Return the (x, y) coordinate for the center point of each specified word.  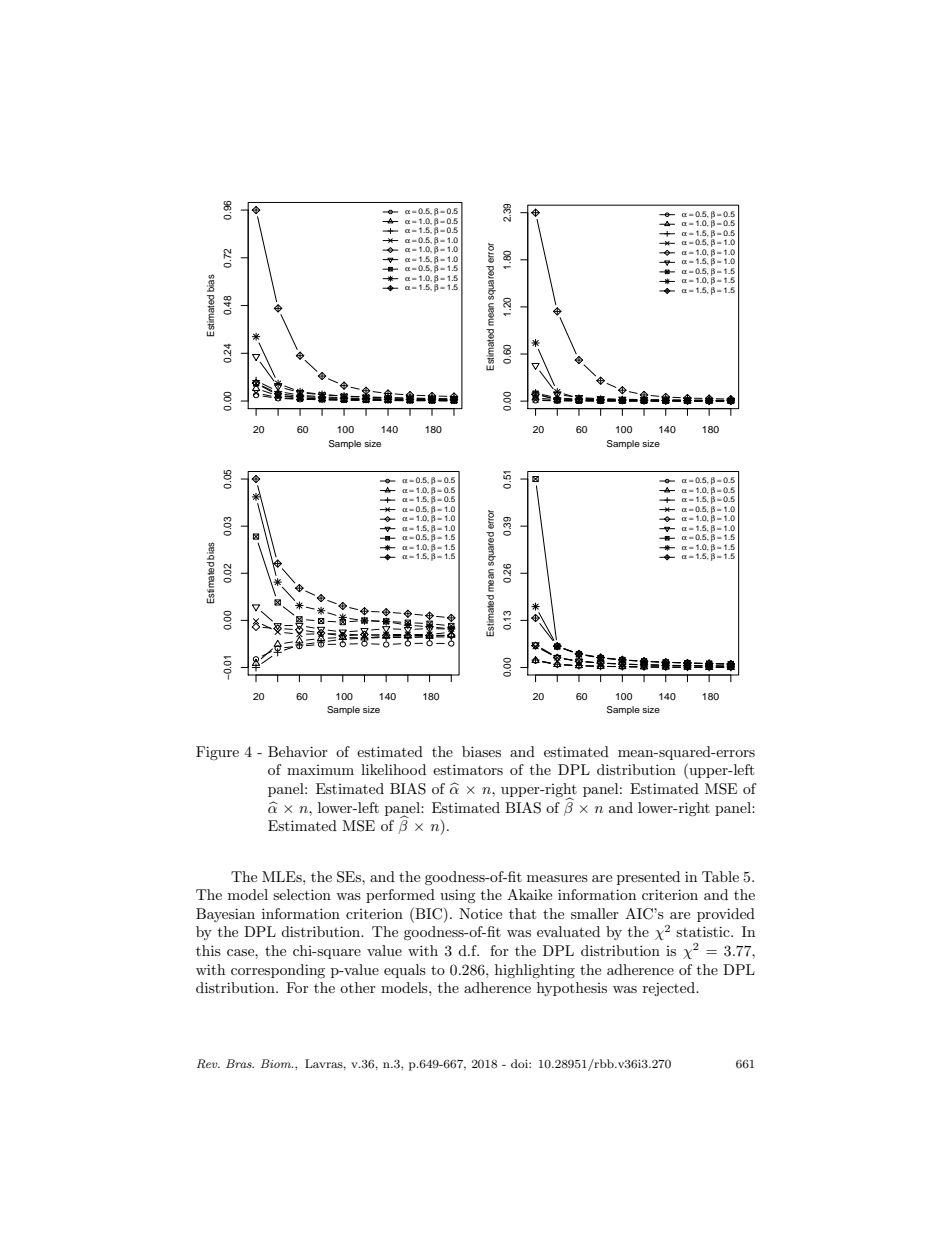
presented (648, 878)
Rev (208, 1063)
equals (405, 971)
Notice (480, 913)
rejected (670, 989)
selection (302, 894)
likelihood (393, 769)
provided (726, 915)
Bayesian (225, 915)
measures (557, 878)
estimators (468, 769)
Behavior (298, 751)
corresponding (278, 971)
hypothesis (572, 989)
